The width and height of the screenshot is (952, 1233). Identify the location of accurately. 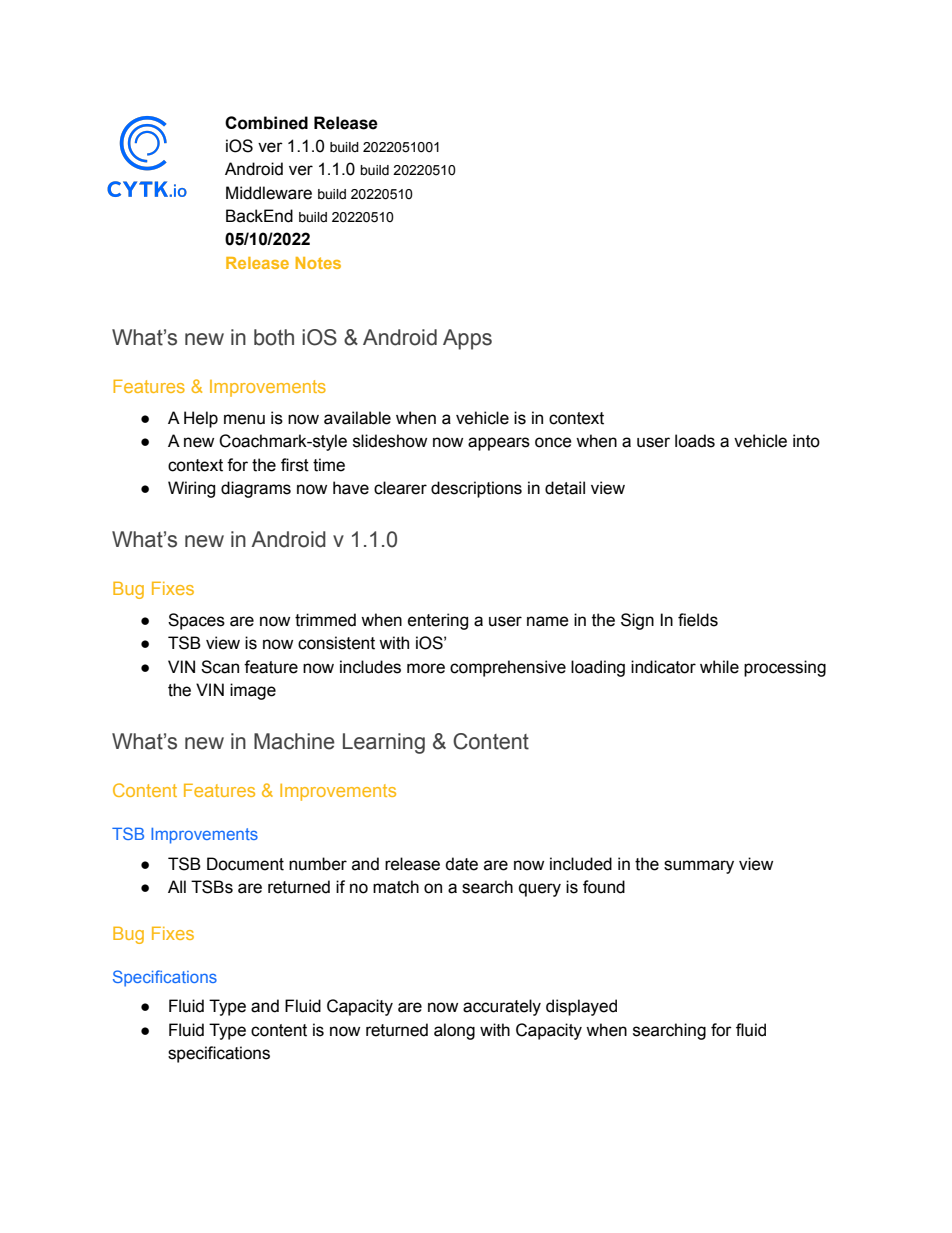
(502, 1007).
